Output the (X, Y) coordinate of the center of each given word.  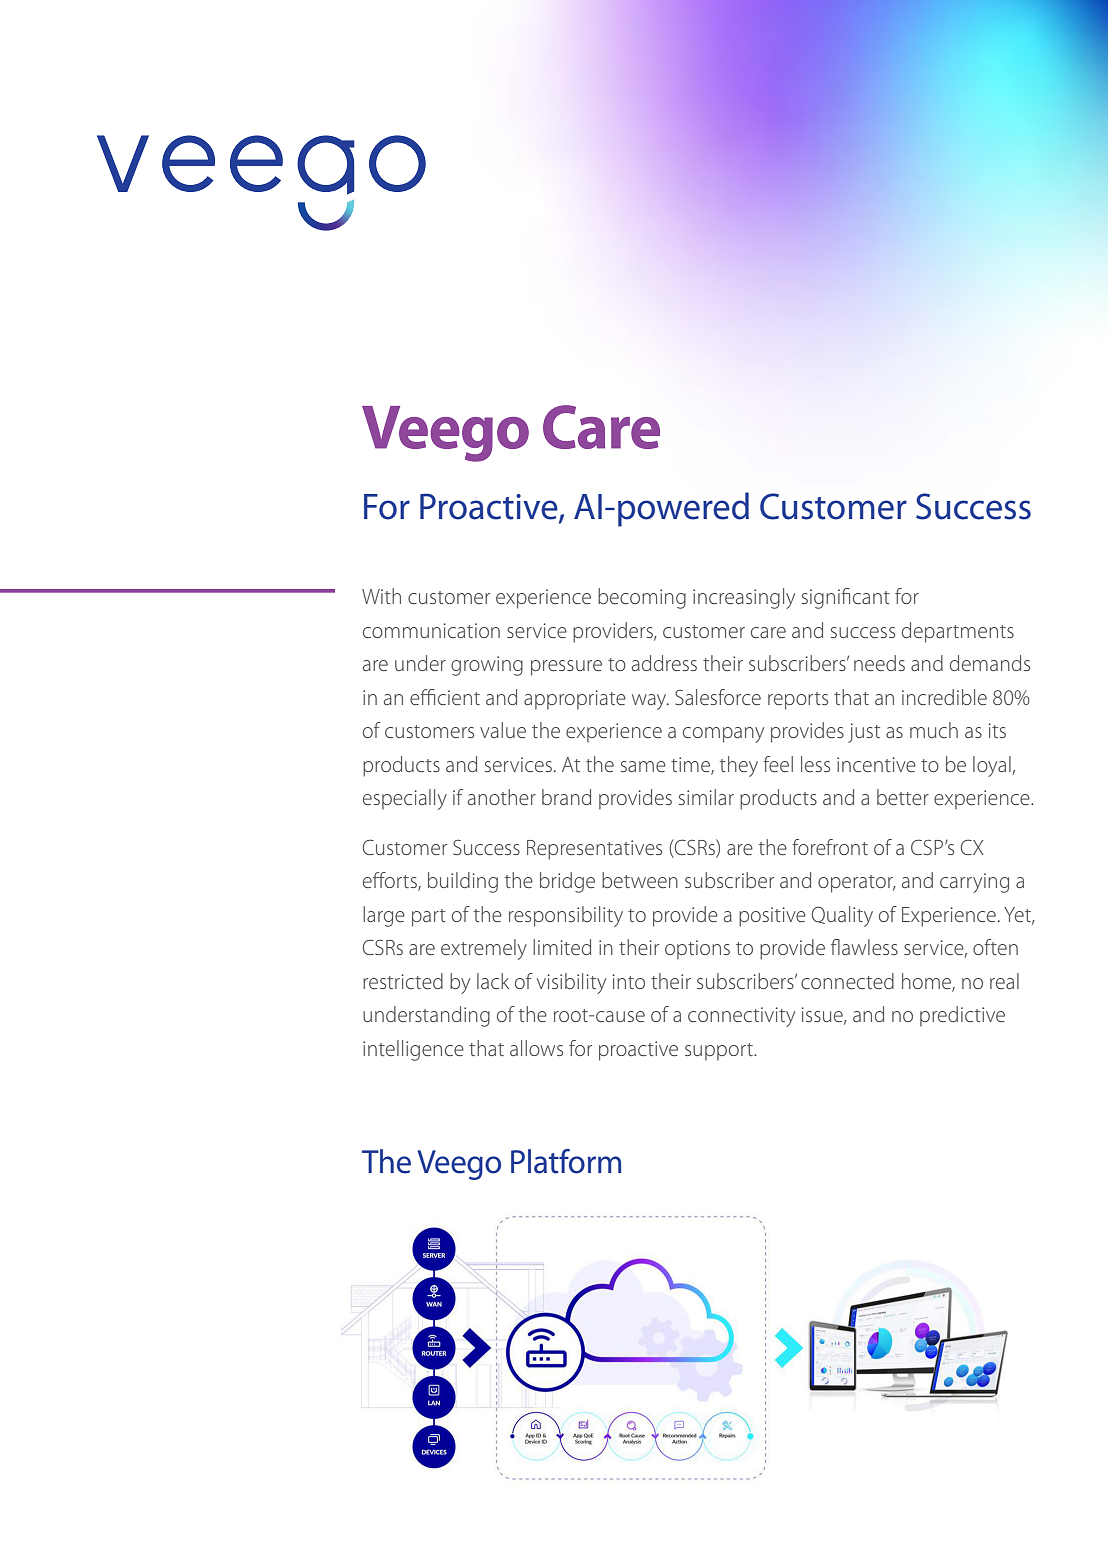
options (697, 949)
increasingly (744, 598)
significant (846, 598)
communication (431, 630)
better (903, 797)
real (1004, 981)
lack (493, 981)
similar (706, 797)
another (502, 797)
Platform (566, 1161)
